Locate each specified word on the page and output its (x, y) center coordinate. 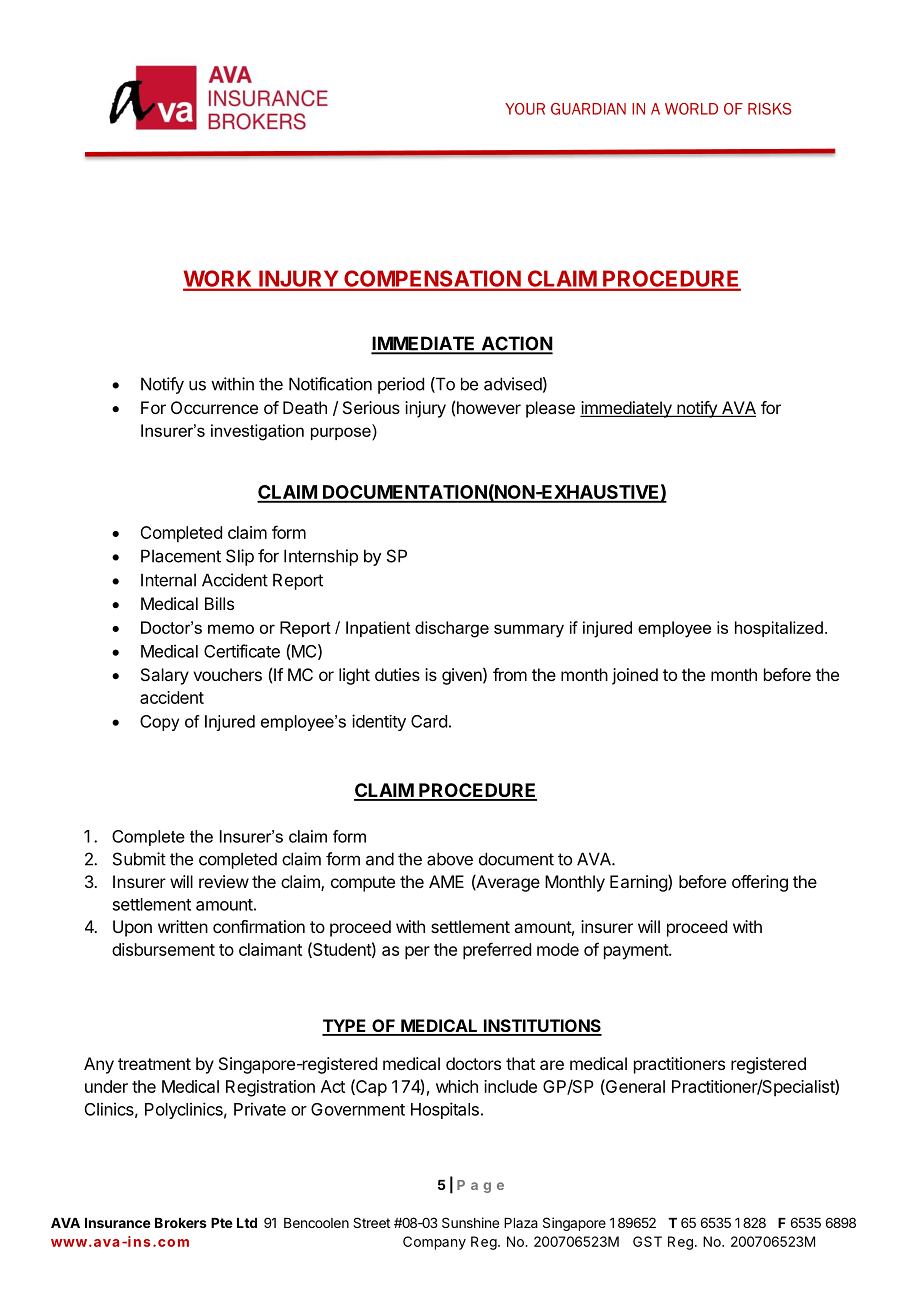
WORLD (691, 109)
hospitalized (779, 629)
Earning (639, 883)
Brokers (181, 1223)
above (450, 859)
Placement (181, 556)
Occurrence (214, 407)
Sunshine (470, 1222)
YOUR (525, 109)
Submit (139, 859)
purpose (342, 434)
